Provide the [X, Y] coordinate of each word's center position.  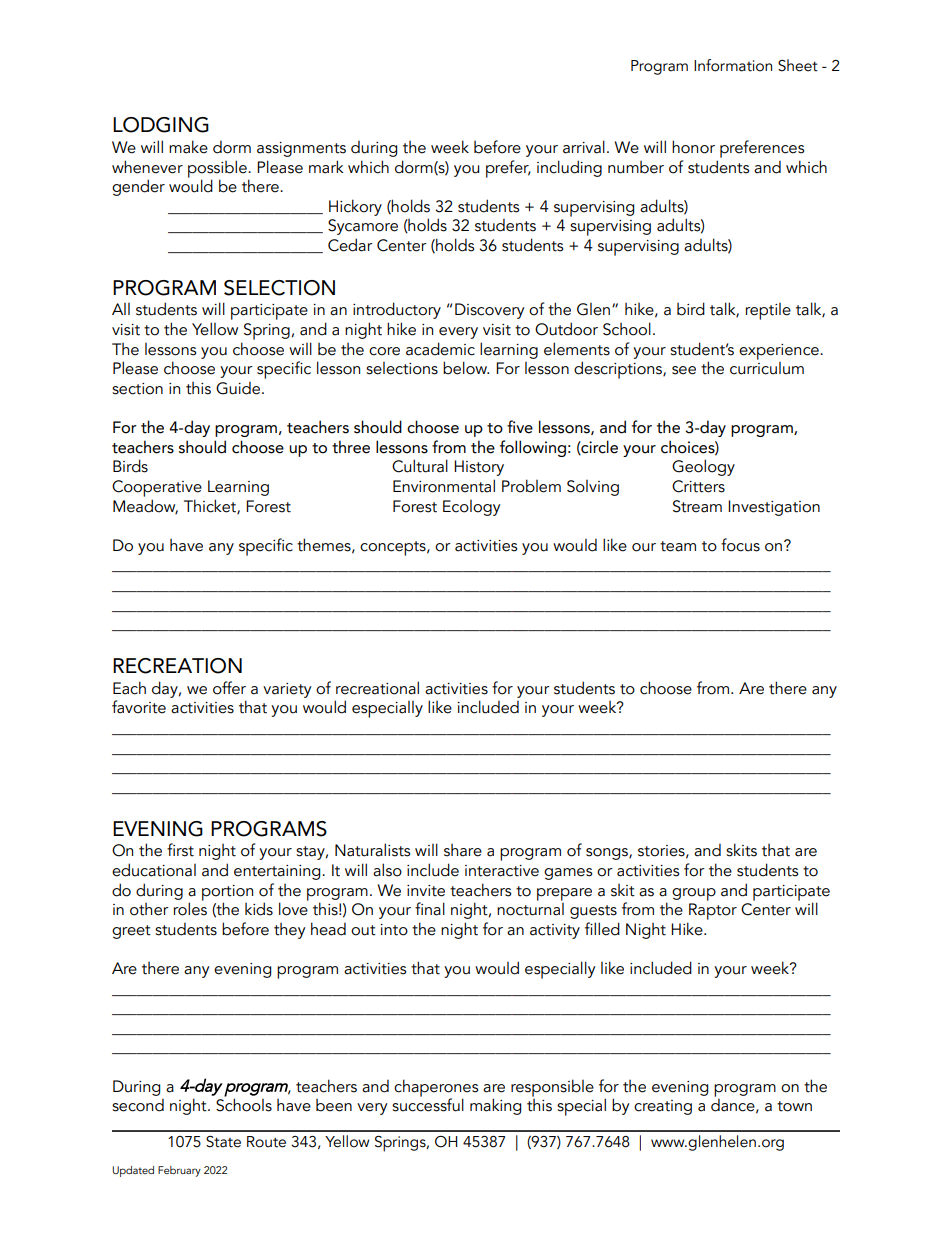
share [463, 850]
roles [190, 908]
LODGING [161, 125]
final [430, 909]
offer [229, 688]
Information [733, 65]
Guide [239, 388]
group [694, 894]
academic [440, 349]
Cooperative [157, 488]
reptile [768, 311]
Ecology [471, 508]
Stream [697, 506]
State [223, 1142]
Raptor [713, 911]
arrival [584, 147]
